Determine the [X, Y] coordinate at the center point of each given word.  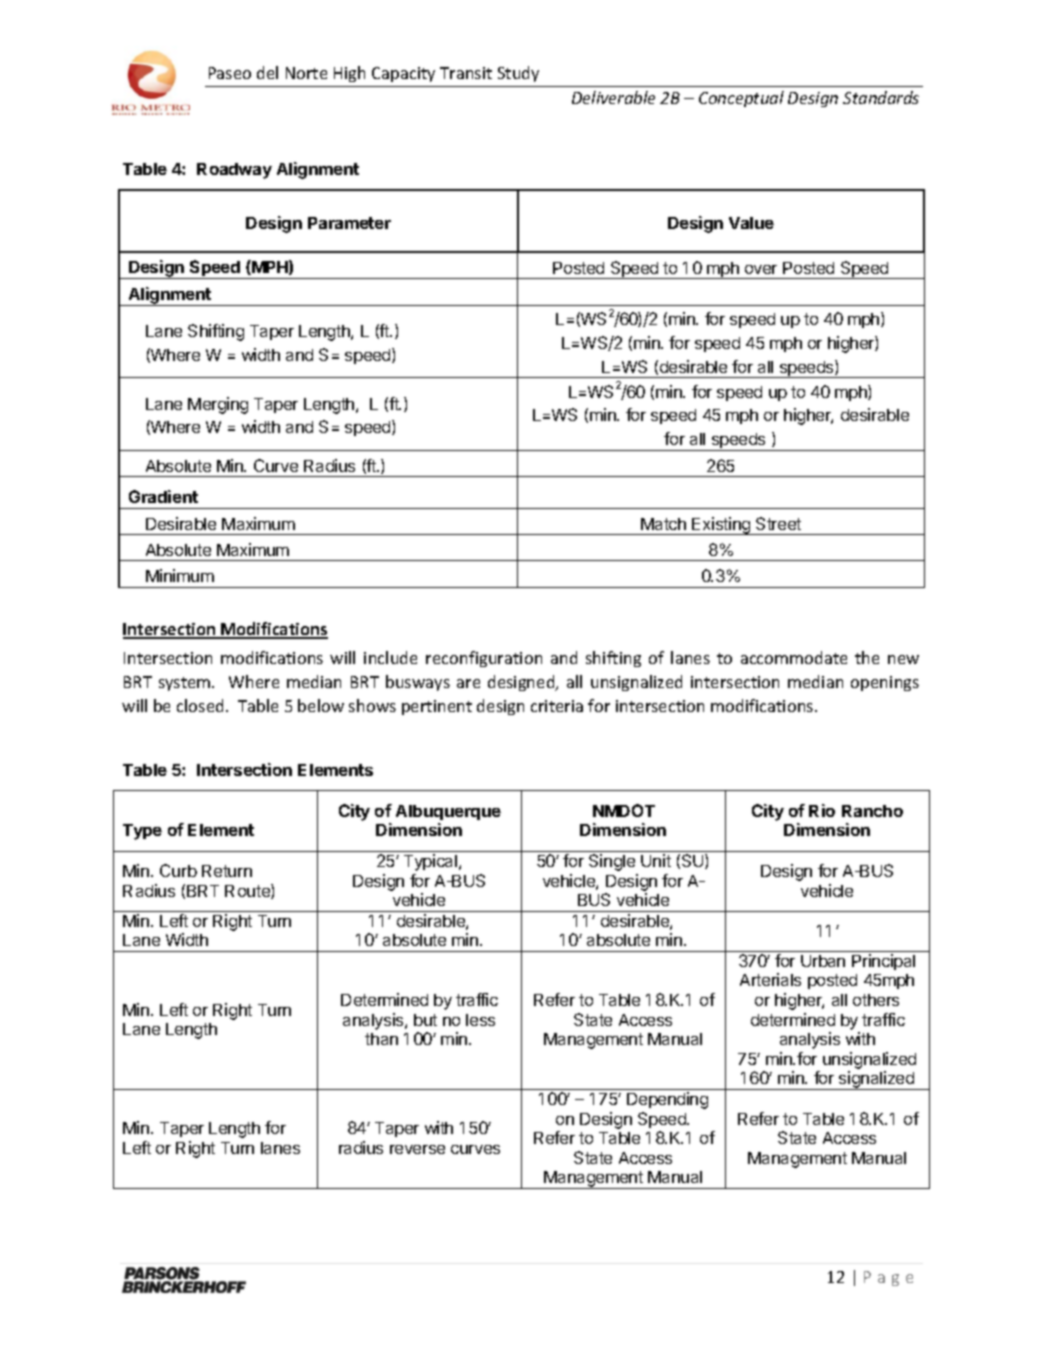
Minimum [180, 575]
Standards [881, 97]
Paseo [230, 73]
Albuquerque [448, 812]
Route [248, 891]
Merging [218, 405]
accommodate [794, 657]
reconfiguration [484, 659]
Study [518, 74]
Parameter [349, 223]
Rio [822, 810]
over [761, 269]
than [381, 1039]
